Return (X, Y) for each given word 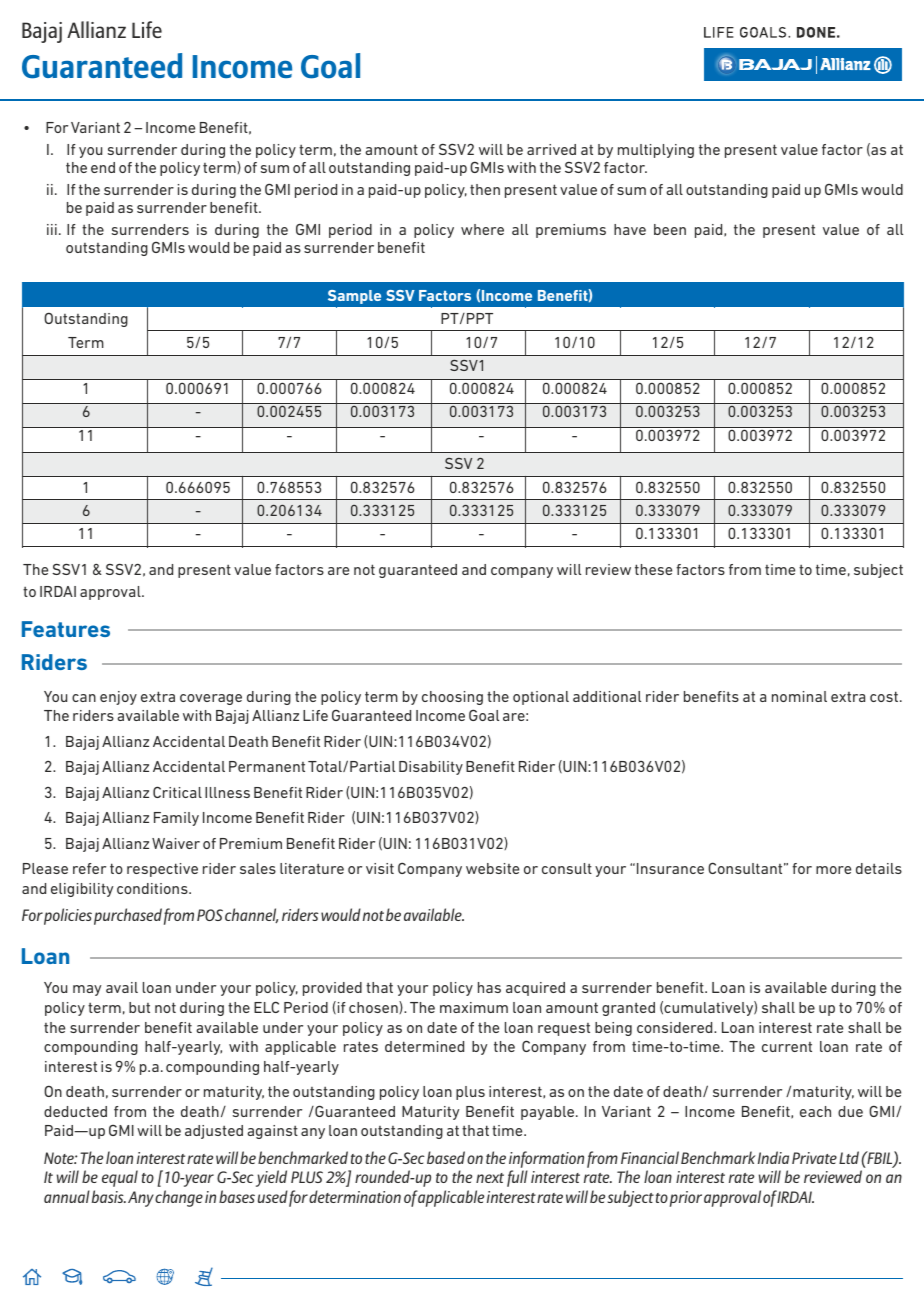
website (492, 868)
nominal (799, 696)
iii (52, 229)
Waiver (176, 843)
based (446, 1157)
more (833, 870)
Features (66, 629)
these (653, 569)
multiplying (656, 151)
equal (120, 1178)
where (482, 229)
